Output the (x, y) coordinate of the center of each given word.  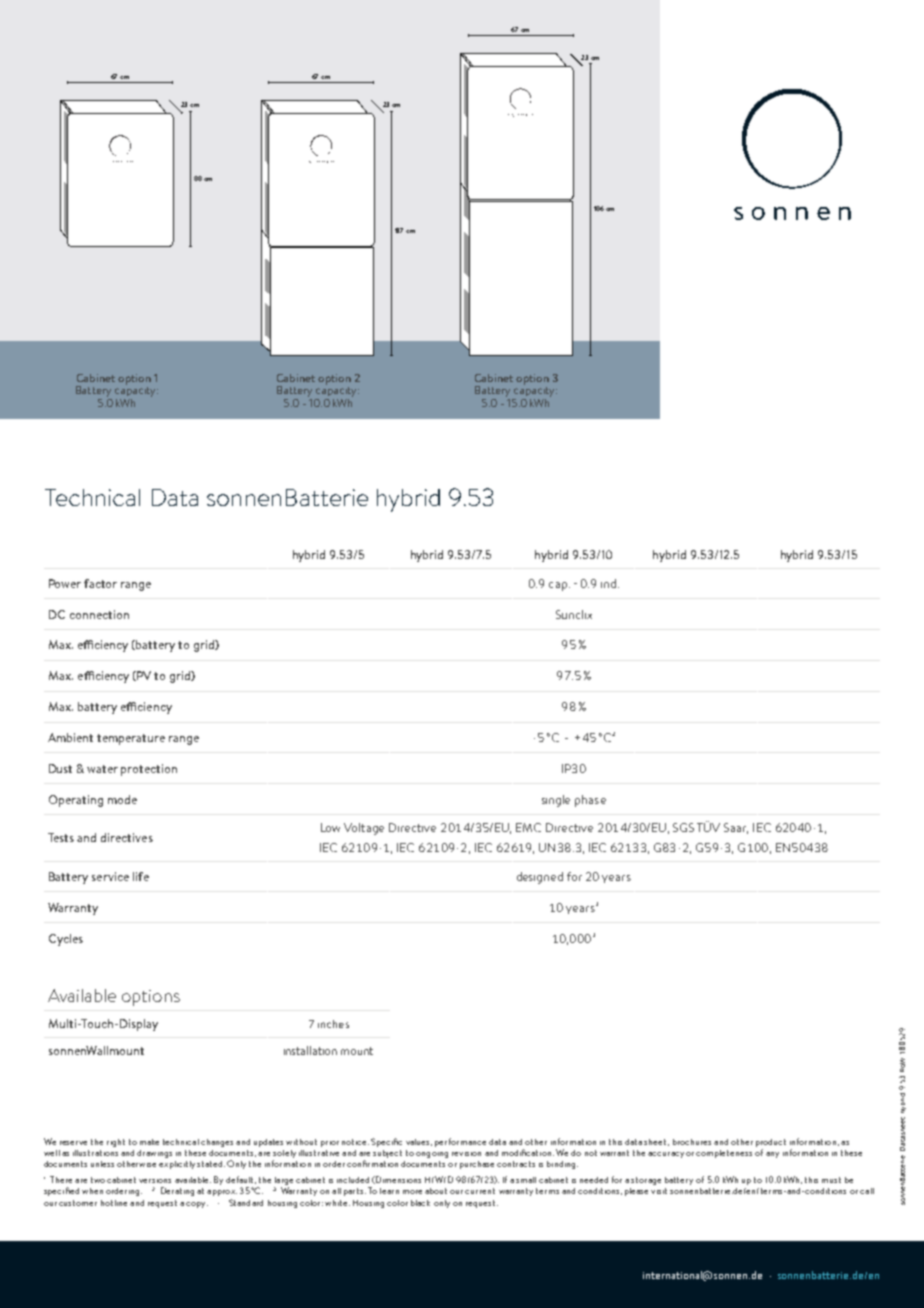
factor (100, 583)
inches (333, 1024)
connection (99, 614)
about (436, 1191)
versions (155, 1181)
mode (122, 799)
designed (540, 878)
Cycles (66, 940)
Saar (736, 828)
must (831, 1180)
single (556, 801)
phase (590, 801)
